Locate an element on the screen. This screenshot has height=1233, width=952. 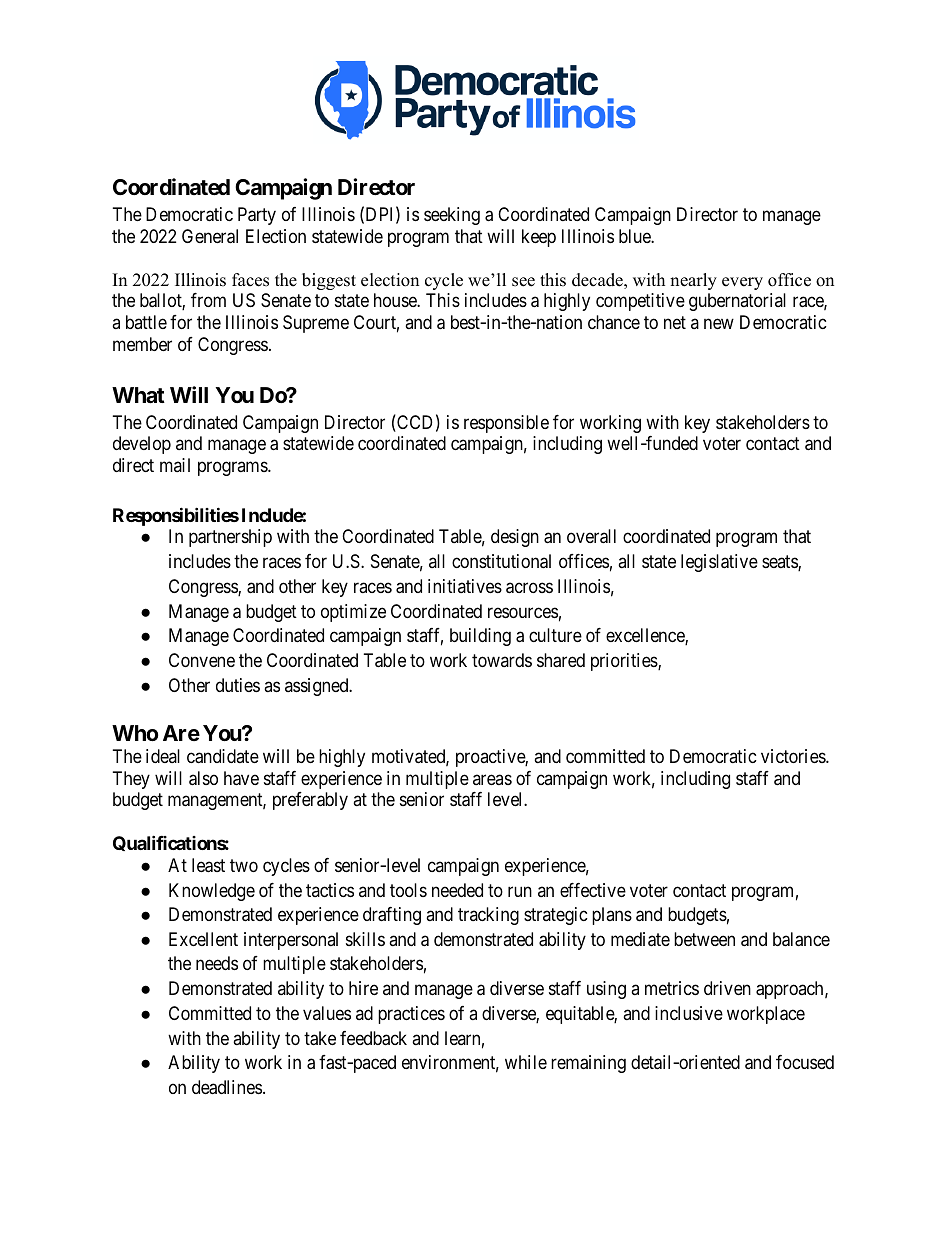
needed is located at coordinates (457, 890).
